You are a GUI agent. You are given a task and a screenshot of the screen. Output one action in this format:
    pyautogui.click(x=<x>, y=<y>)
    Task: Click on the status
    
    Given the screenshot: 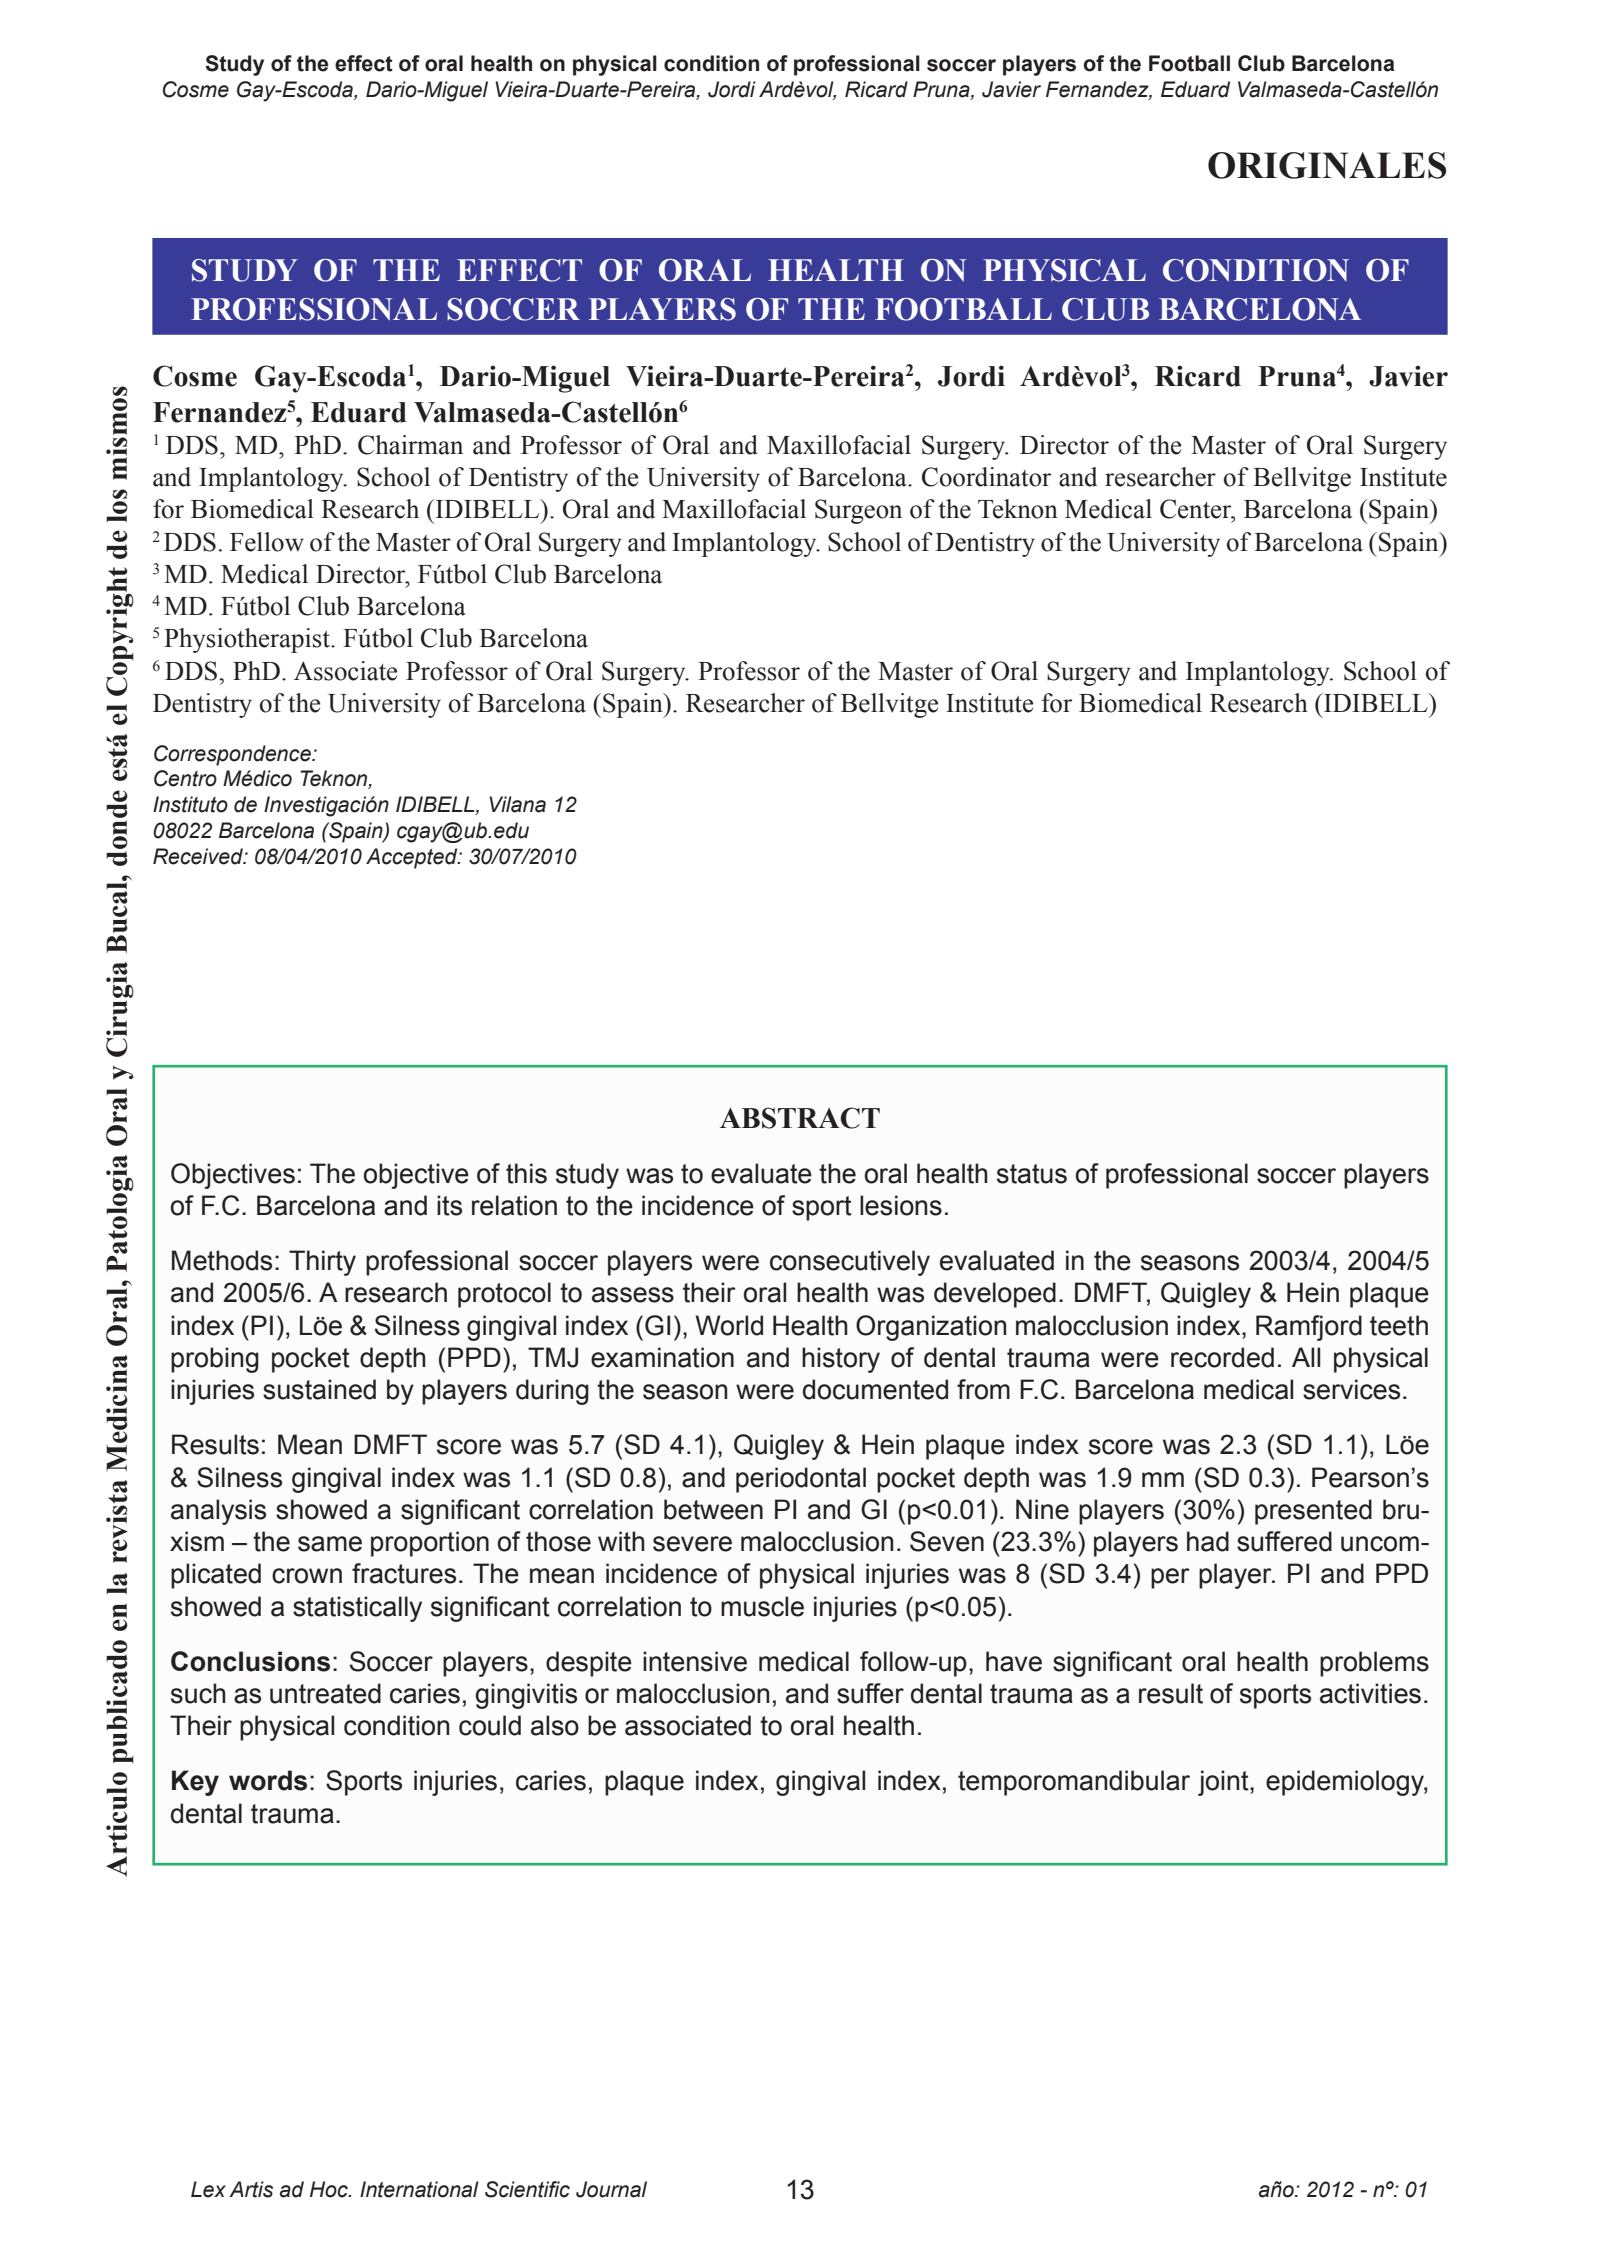 What is the action you would take?
    pyautogui.click(x=1032, y=1174)
